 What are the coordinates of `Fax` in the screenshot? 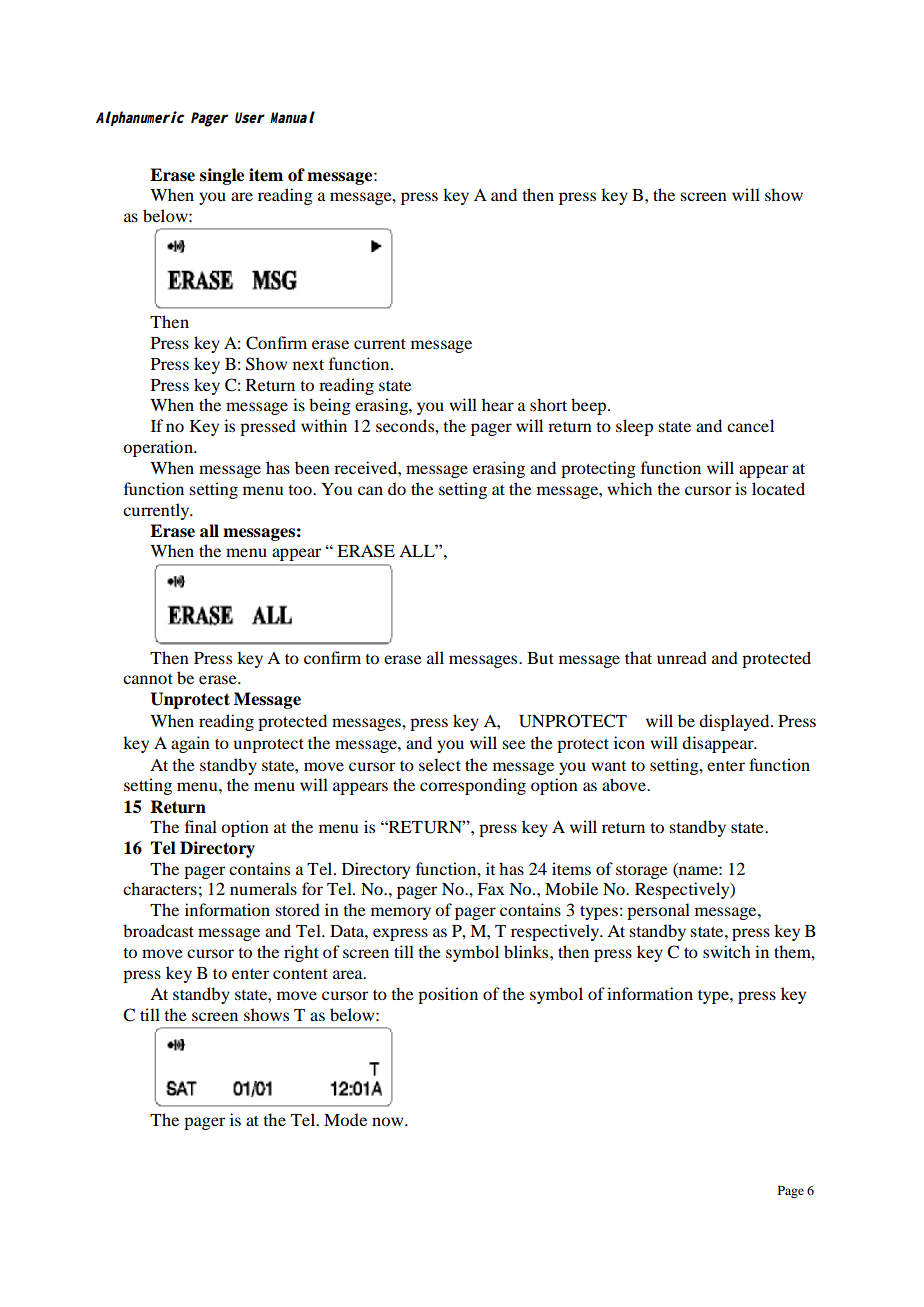 It's located at (491, 889).
